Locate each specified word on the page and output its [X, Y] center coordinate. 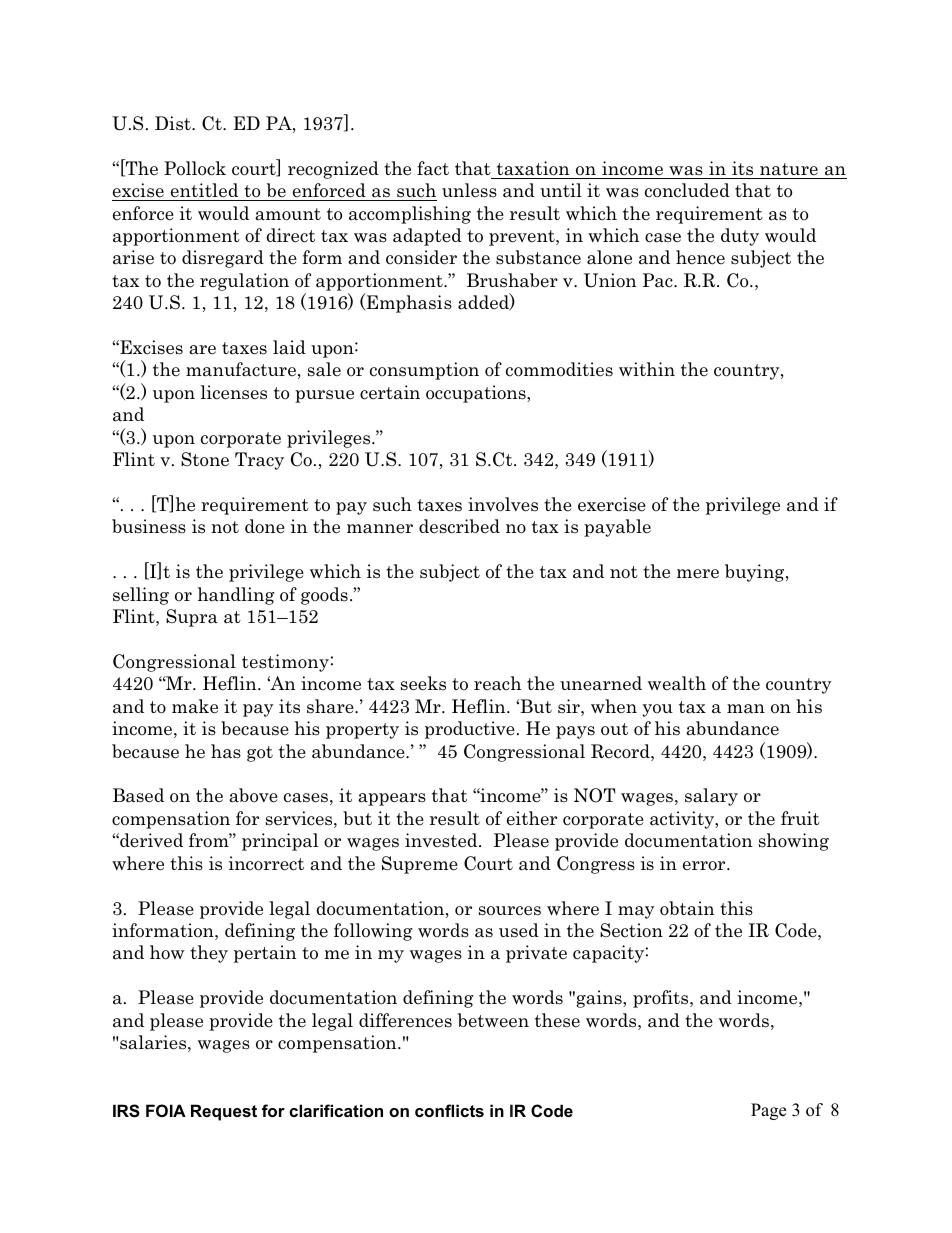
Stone [205, 459]
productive [470, 730]
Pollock [195, 168]
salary [711, 797]
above [253, 795]
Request [224, 1112]
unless [469, 190]
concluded [687, 190]
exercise [612, 504]
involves [503, 504]
